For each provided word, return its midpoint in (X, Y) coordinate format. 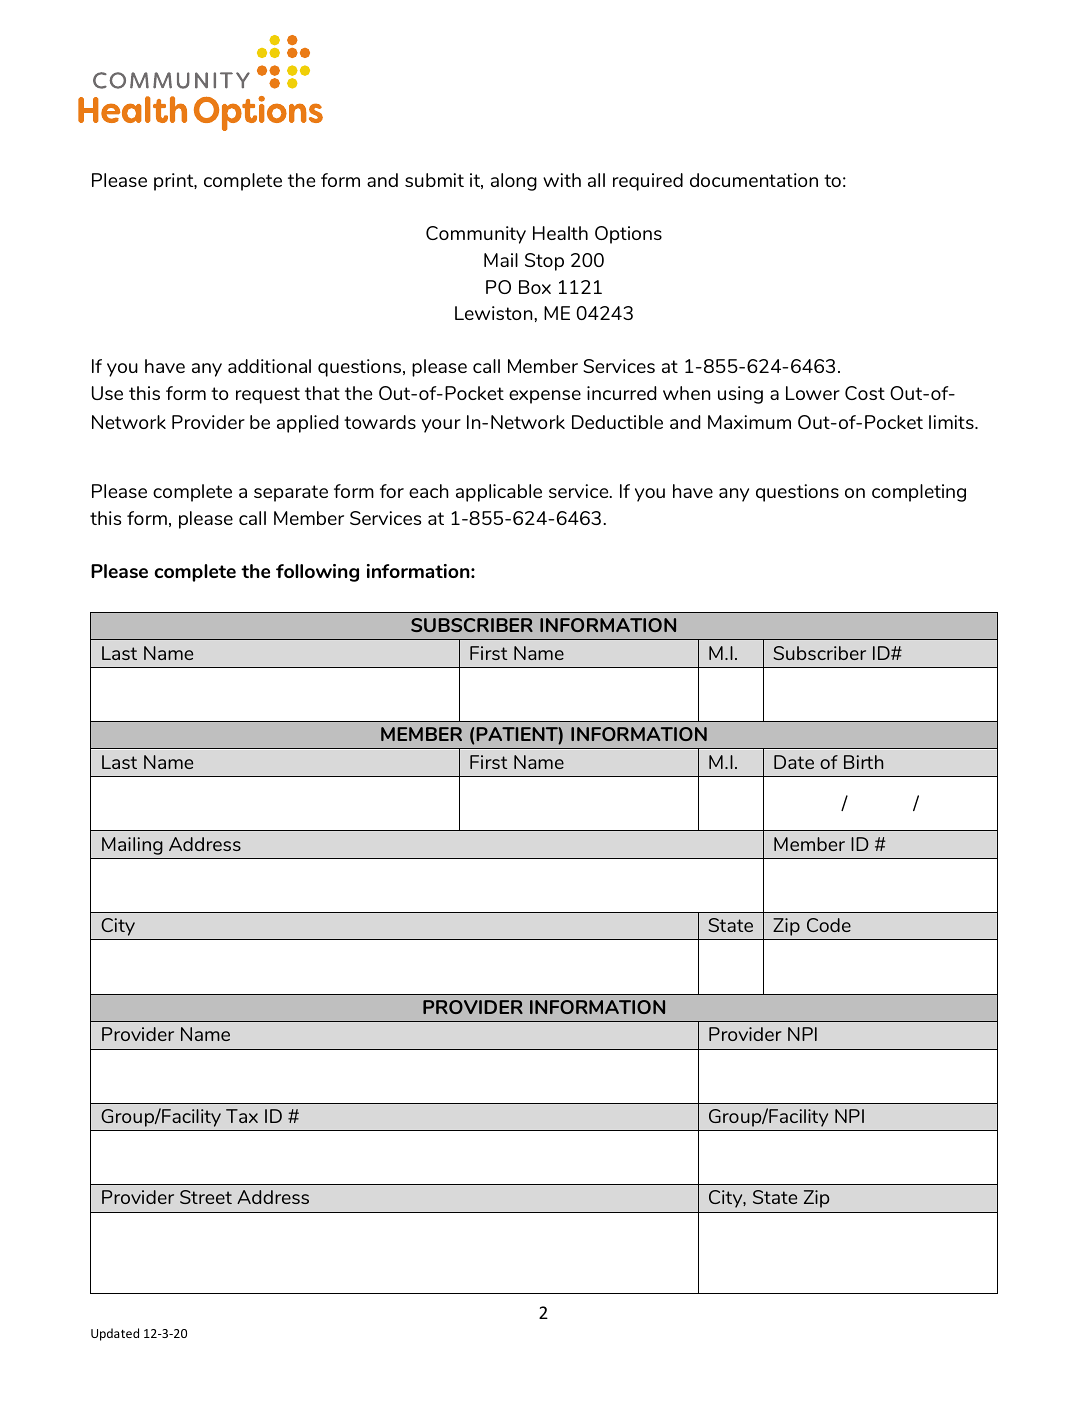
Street (206, 1197)
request (268, 395)
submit (434, 180)
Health (560, 233)
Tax (242, 1116)
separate (291, 493)
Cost (865, 393)
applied (307, 424)
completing (919, 493)
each (429, 491)
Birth (863, 762)
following (317, 573)
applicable (499, 493)
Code (829, 925)
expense (545, 397)
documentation (754, 180)
